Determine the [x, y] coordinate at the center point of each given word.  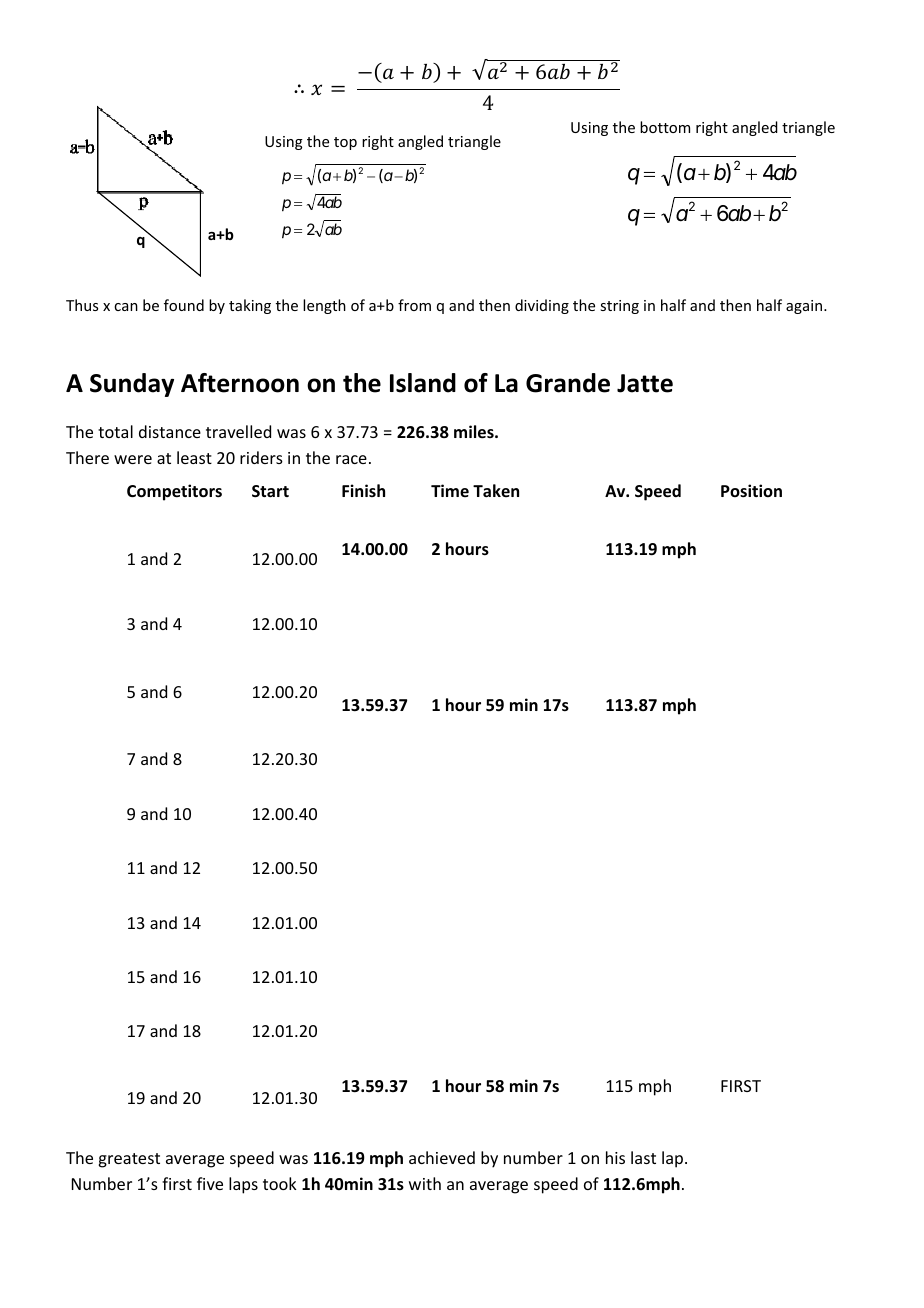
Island [423, 383]
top [345, 143]
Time [450, 490]
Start [270, 491]
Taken [496, 490]
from [414, 305]
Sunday [132, 385]
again [805, 307]
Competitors [174, 492]
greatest [129, 1160]
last [643, 1157]
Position [751, 490]
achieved [442, 1157]
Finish [363, 490]
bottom [665, 127]
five [210, 1183]
